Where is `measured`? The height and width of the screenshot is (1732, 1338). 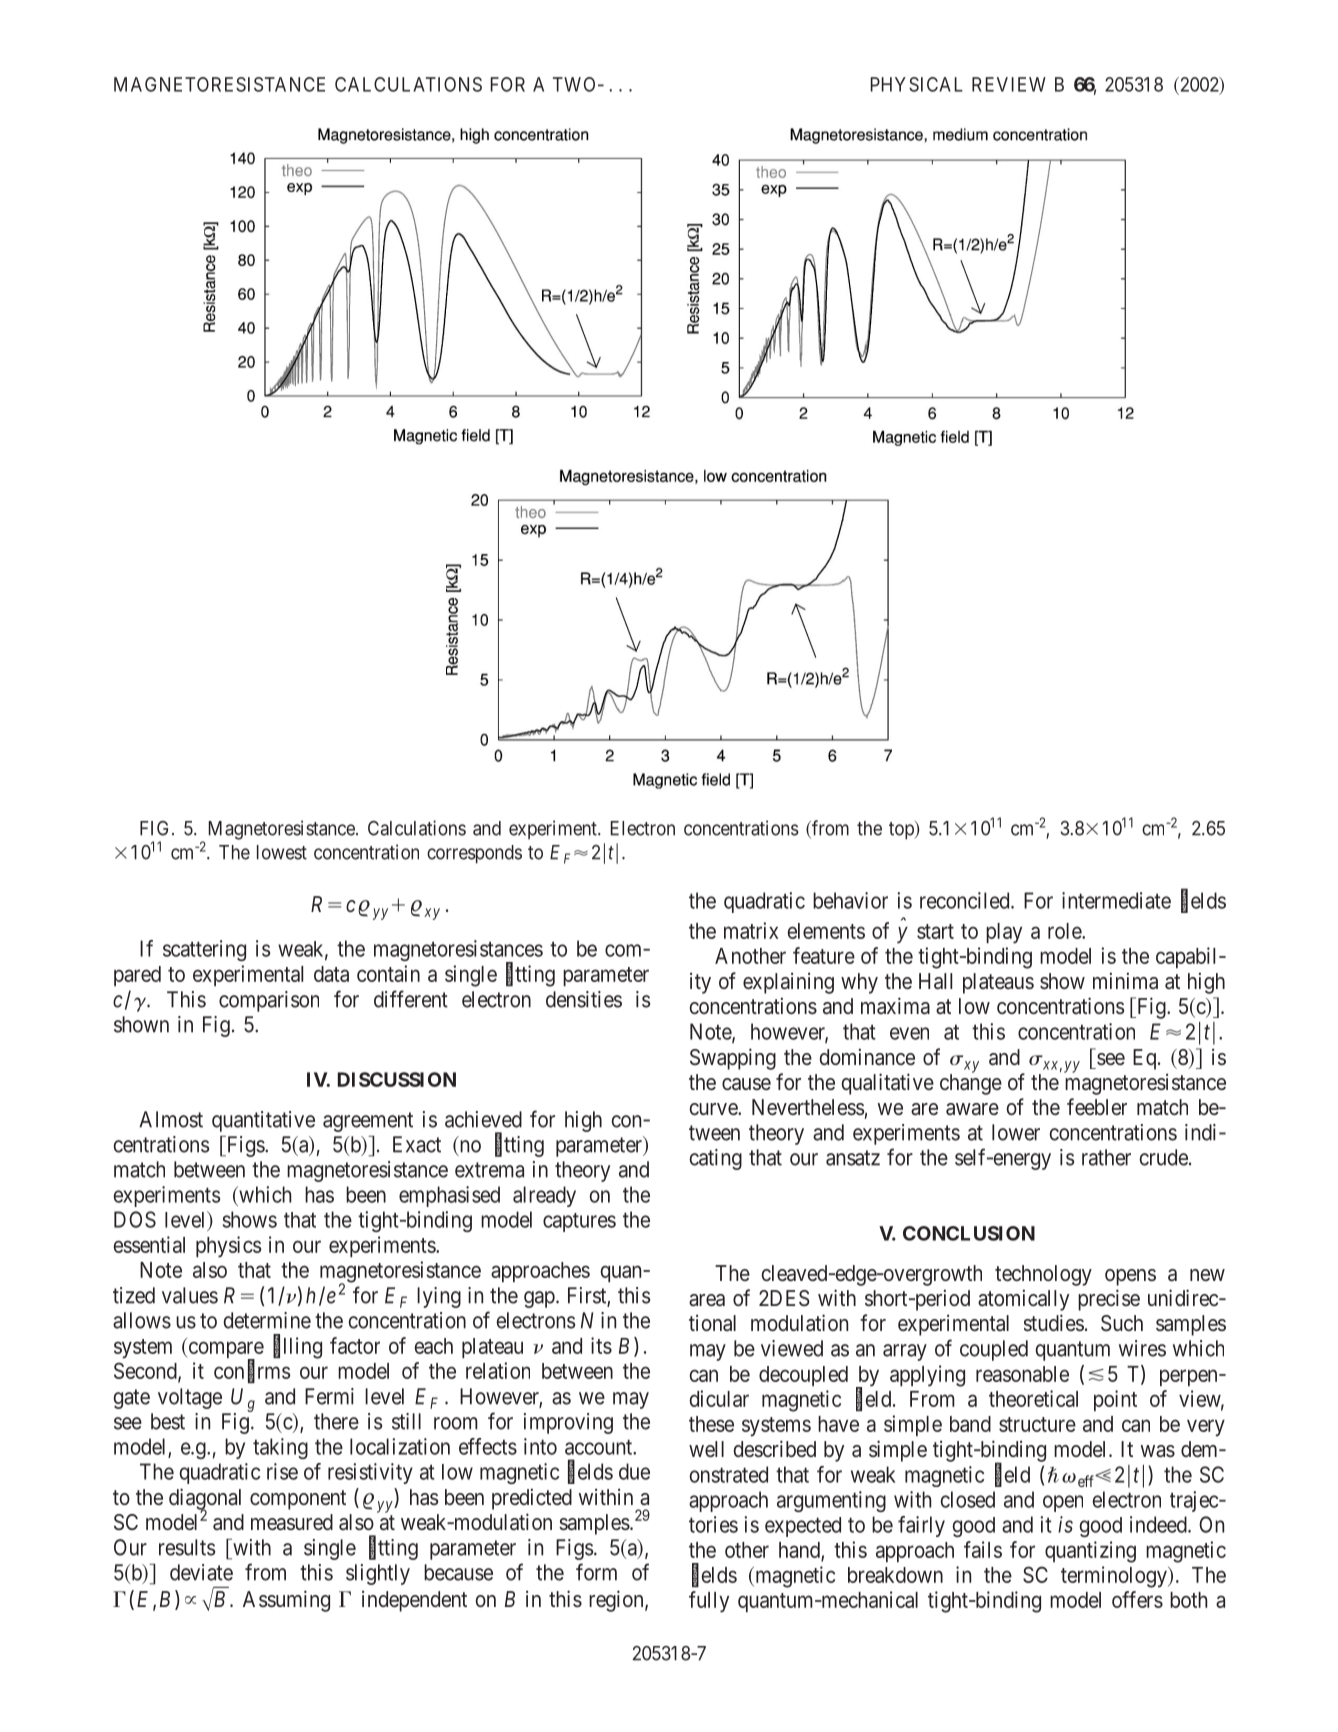
measured is located at coordinates (292, 1522).
